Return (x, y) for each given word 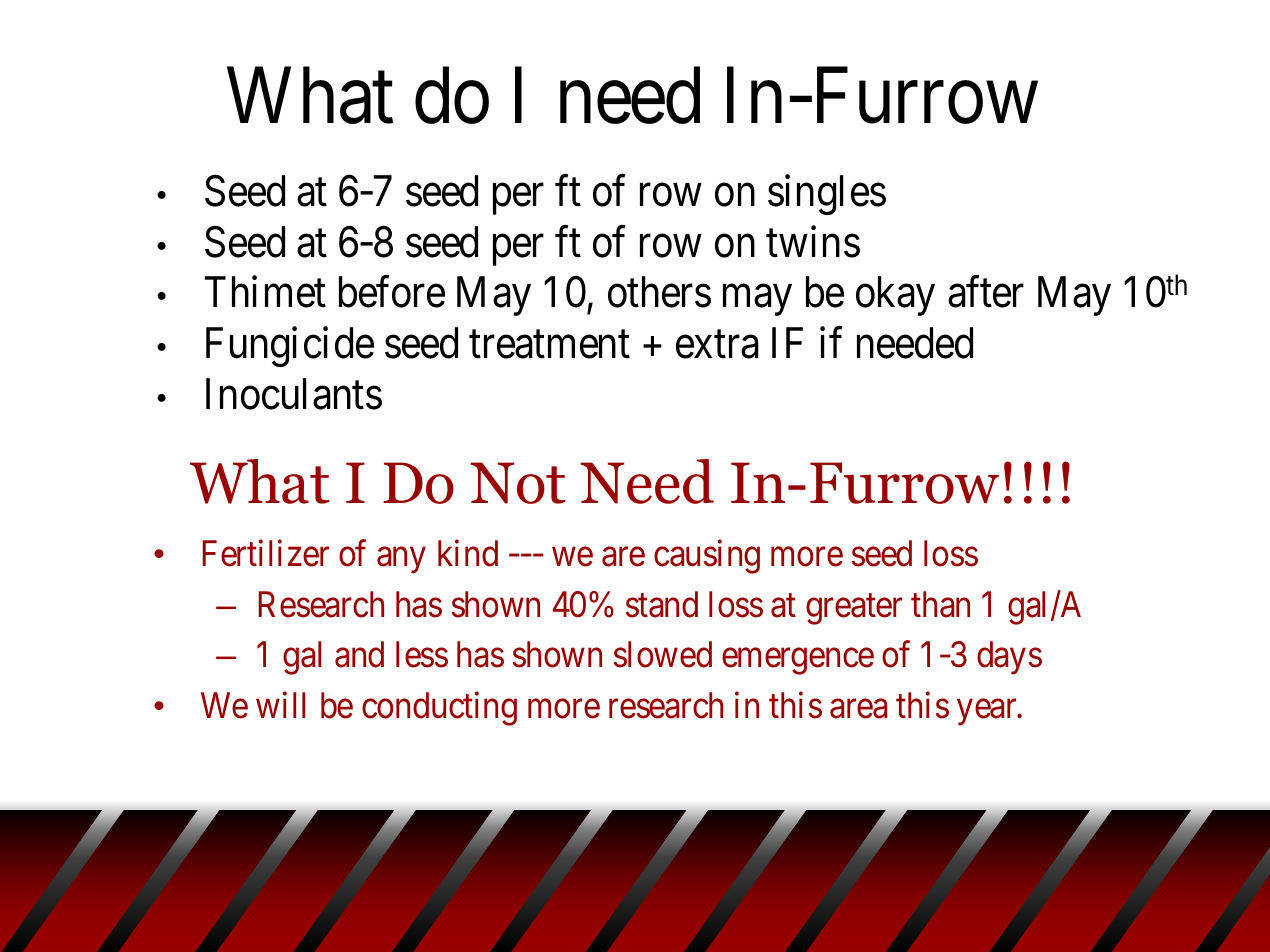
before (392, 292)
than (940, 604)
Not (518, 483)
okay (895, 296)
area (858, 709)
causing (707, 557)
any (401, 561)
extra (717, 345)
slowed (663, 654)
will (280, 705)
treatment (549, 345)
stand (662, 604)
